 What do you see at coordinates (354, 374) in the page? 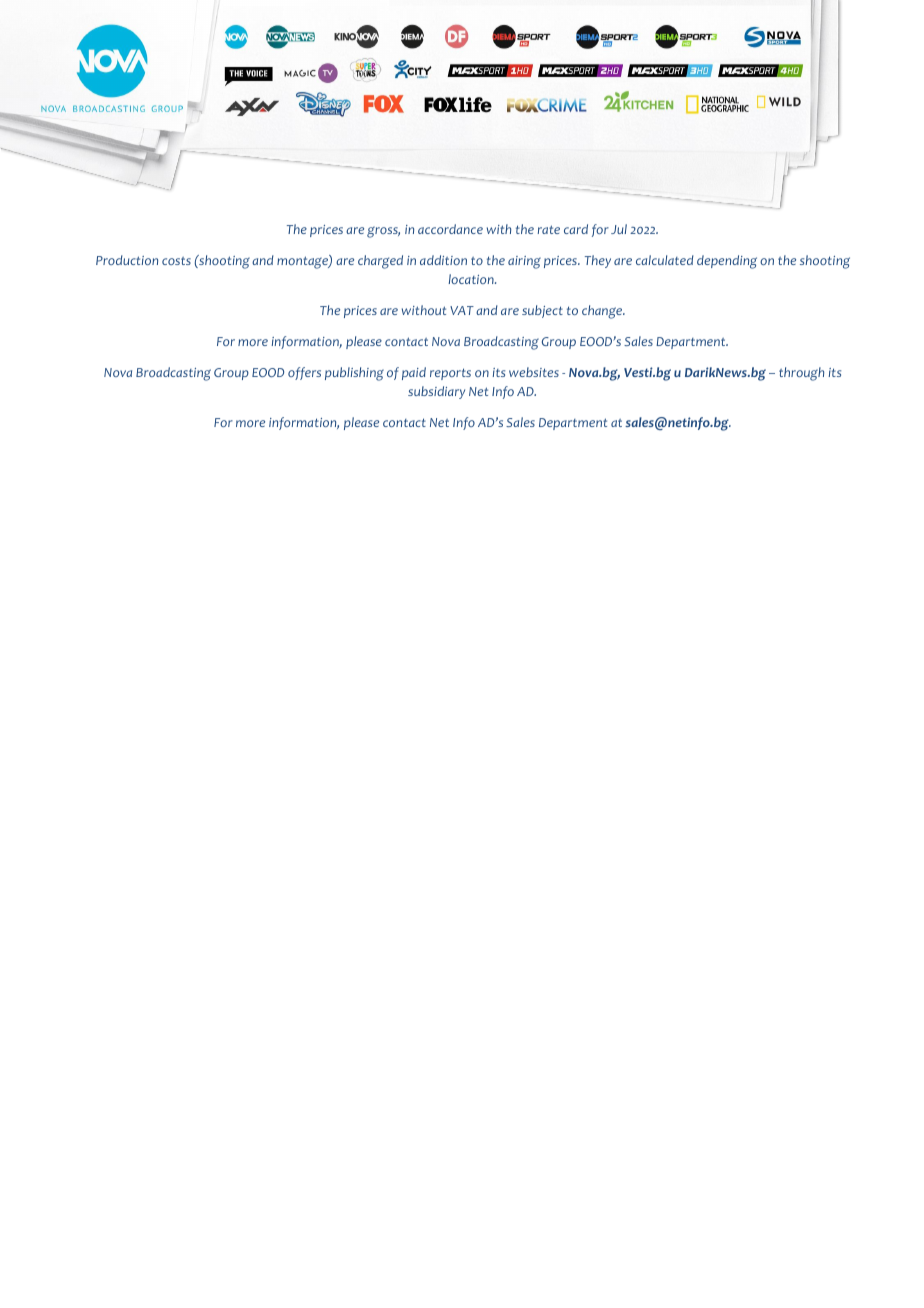
I see `publishing` at bounding box center [354, 374].
